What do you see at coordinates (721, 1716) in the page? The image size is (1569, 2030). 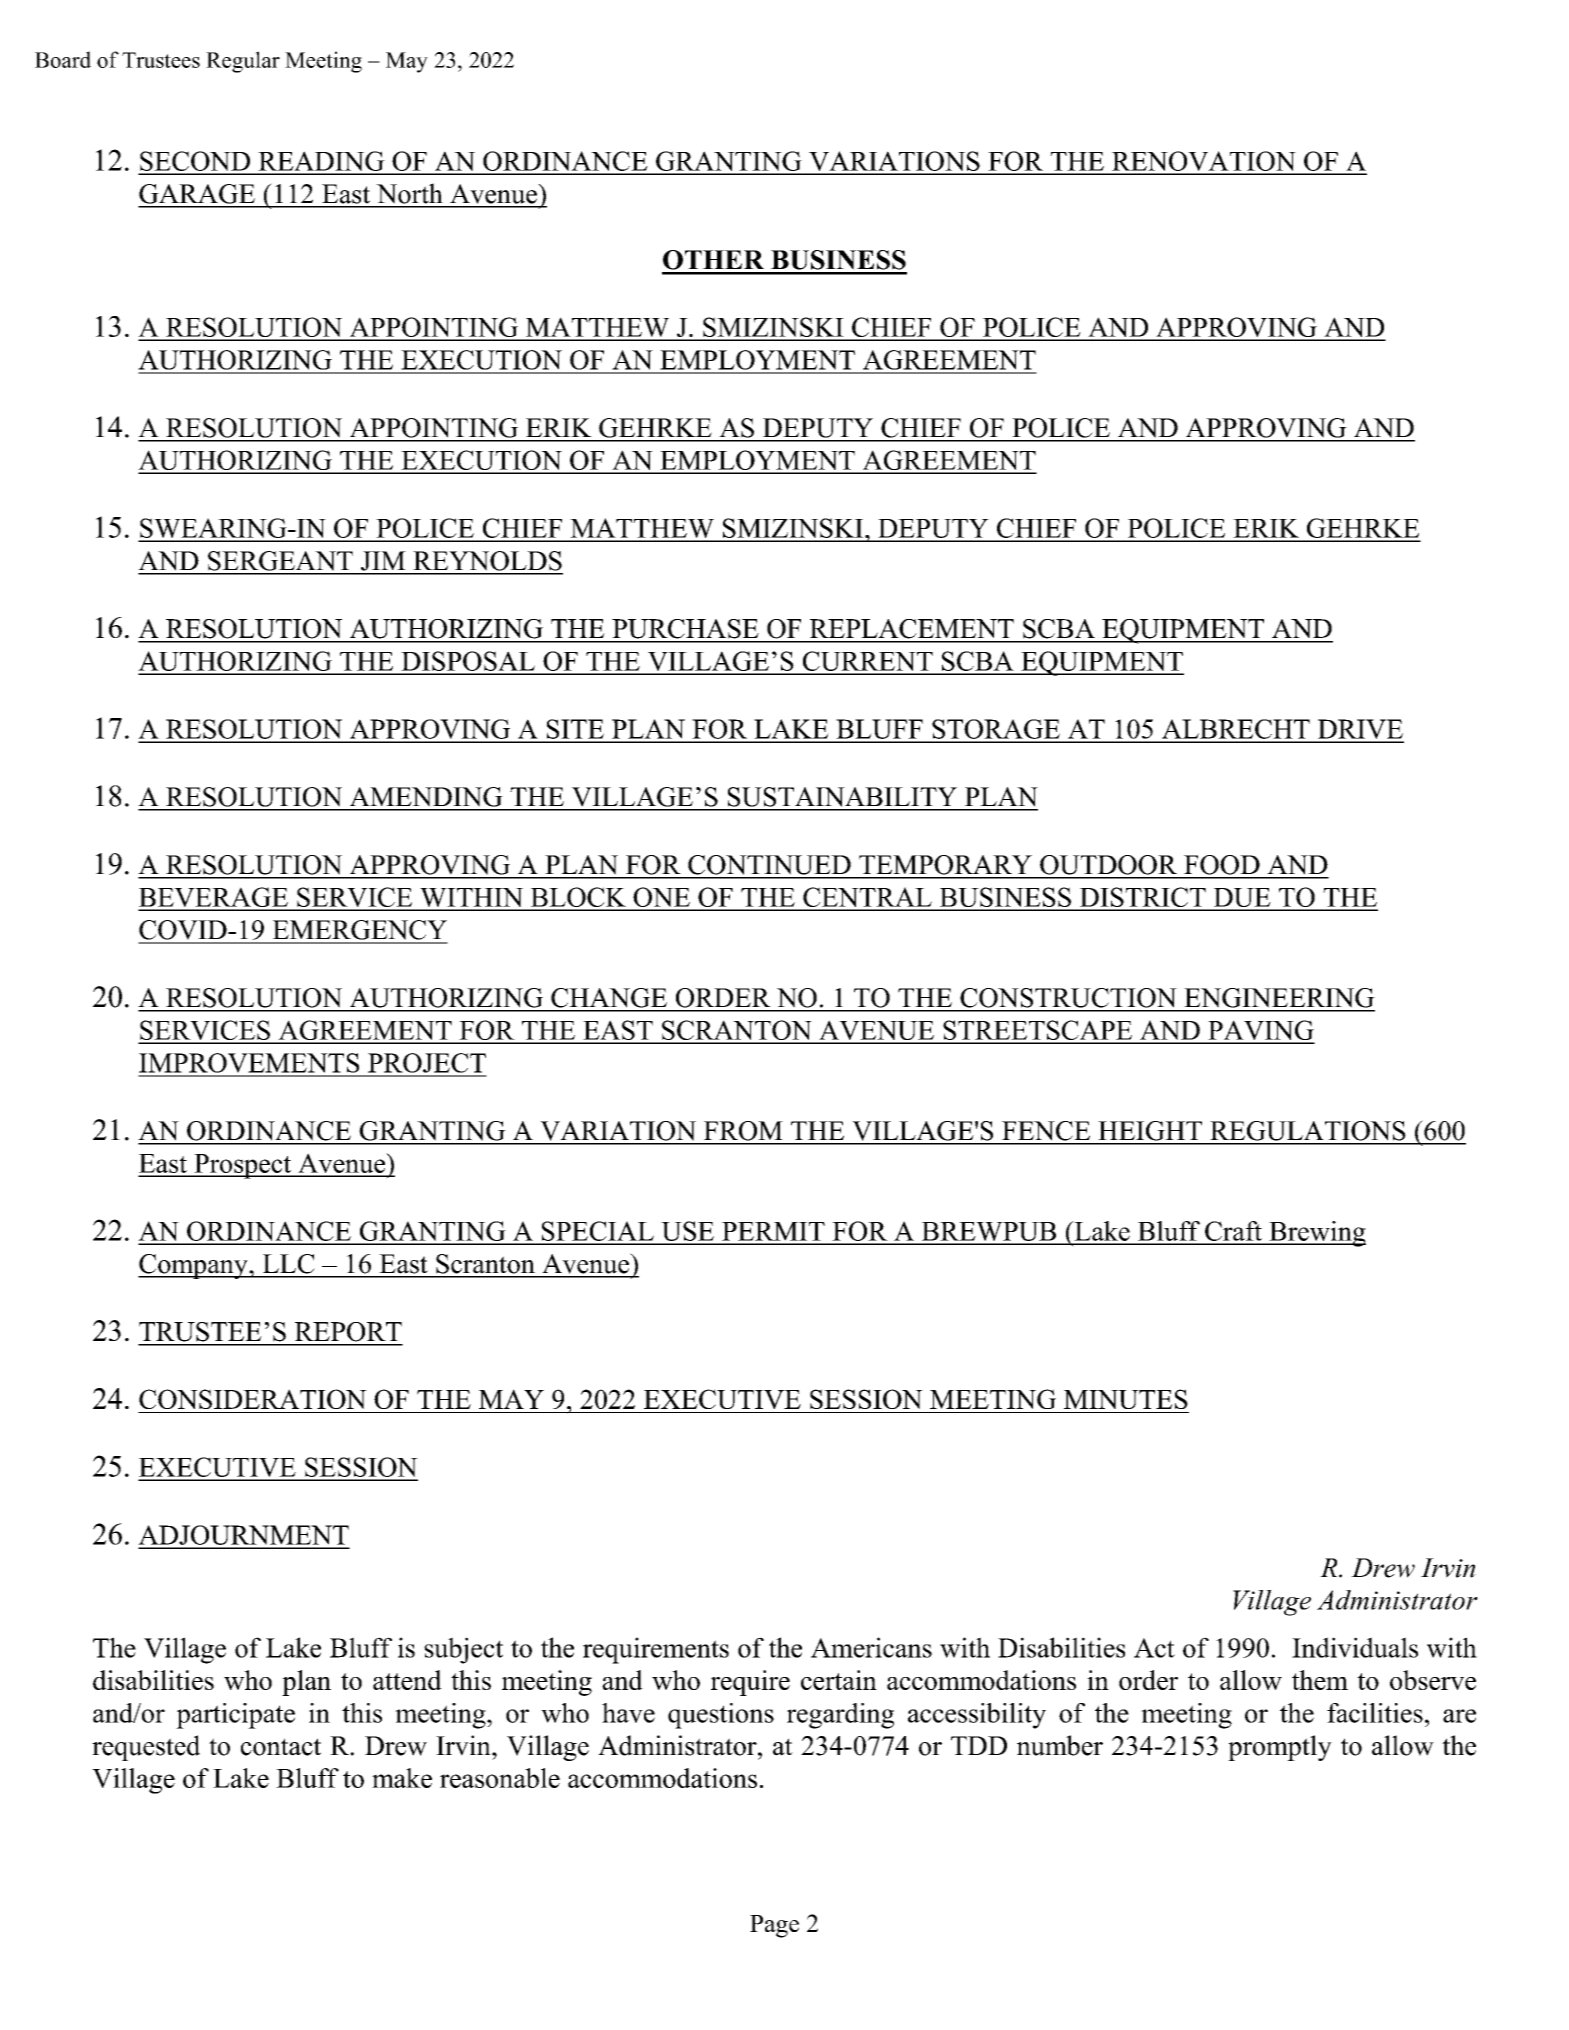 I see `questions` at bounding box center [721, 1716].
